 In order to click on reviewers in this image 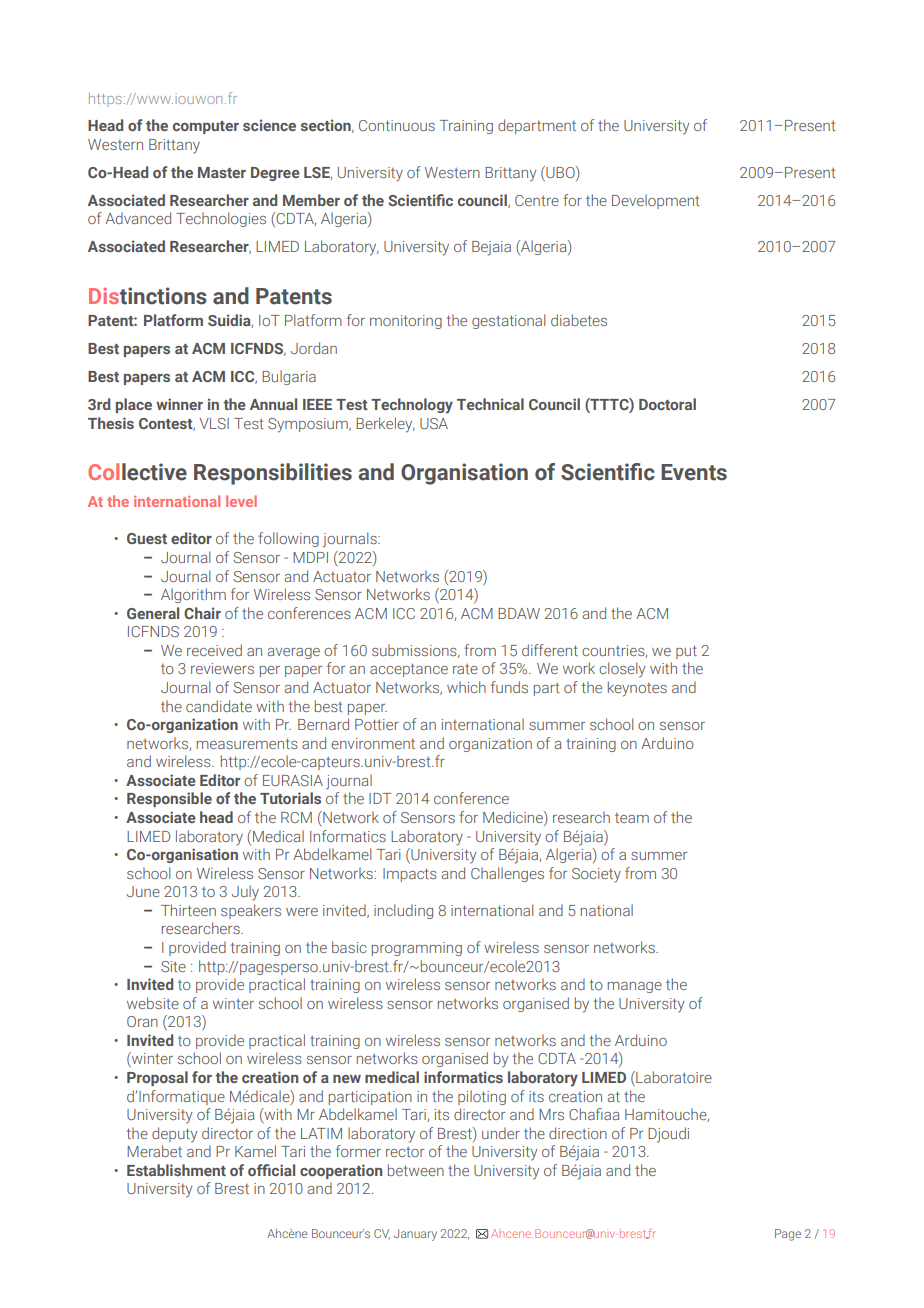, I will do `click(222, 668)`.
